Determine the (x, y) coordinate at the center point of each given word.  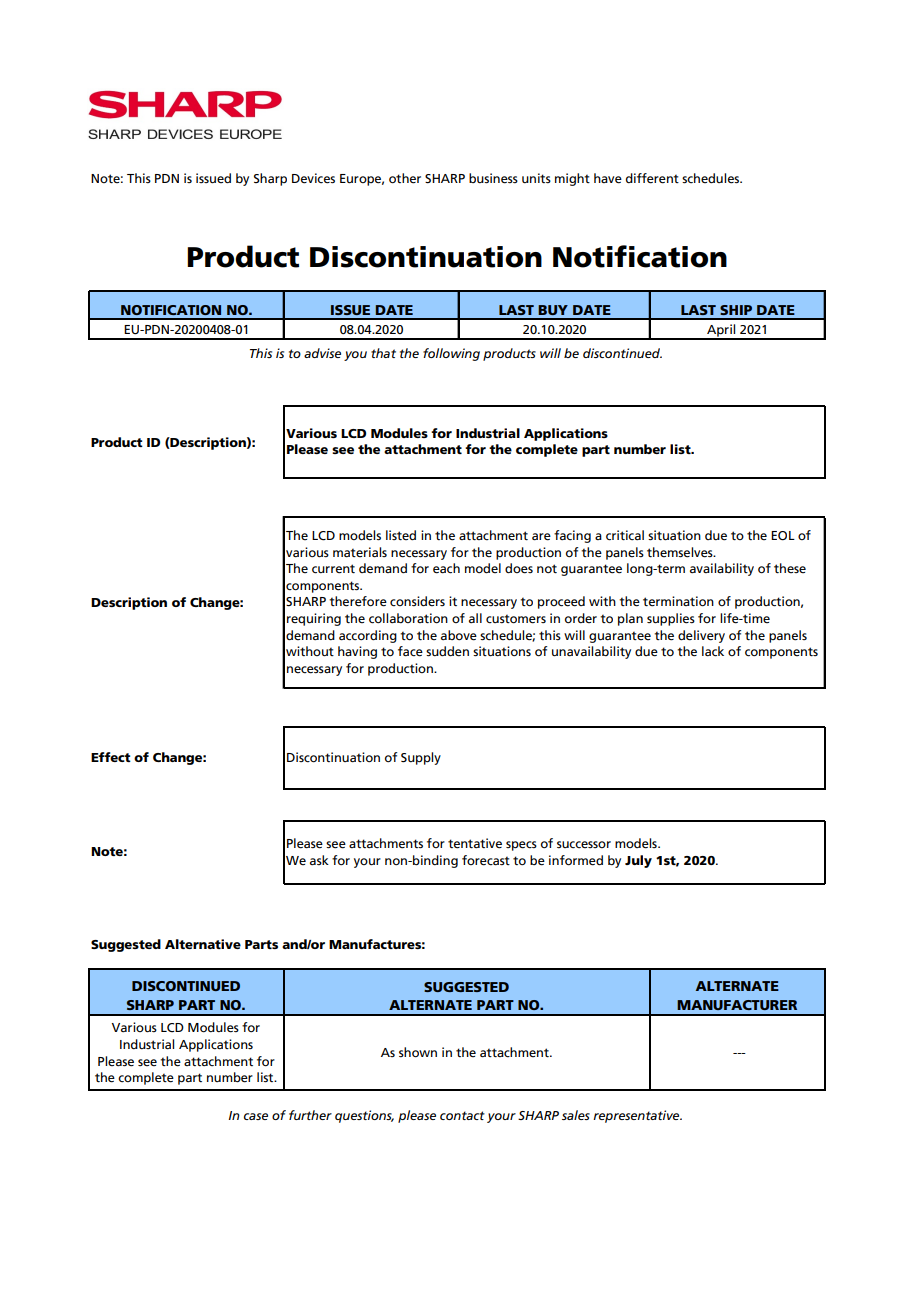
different (652, 178)
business (493, 178)
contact (462, 1115)
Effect (111, 757)
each (446, 568)
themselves (681, 552)
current (333, 569)
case (256, 1116)
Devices (313, 178)
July (638, 861)
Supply (421, 758)
